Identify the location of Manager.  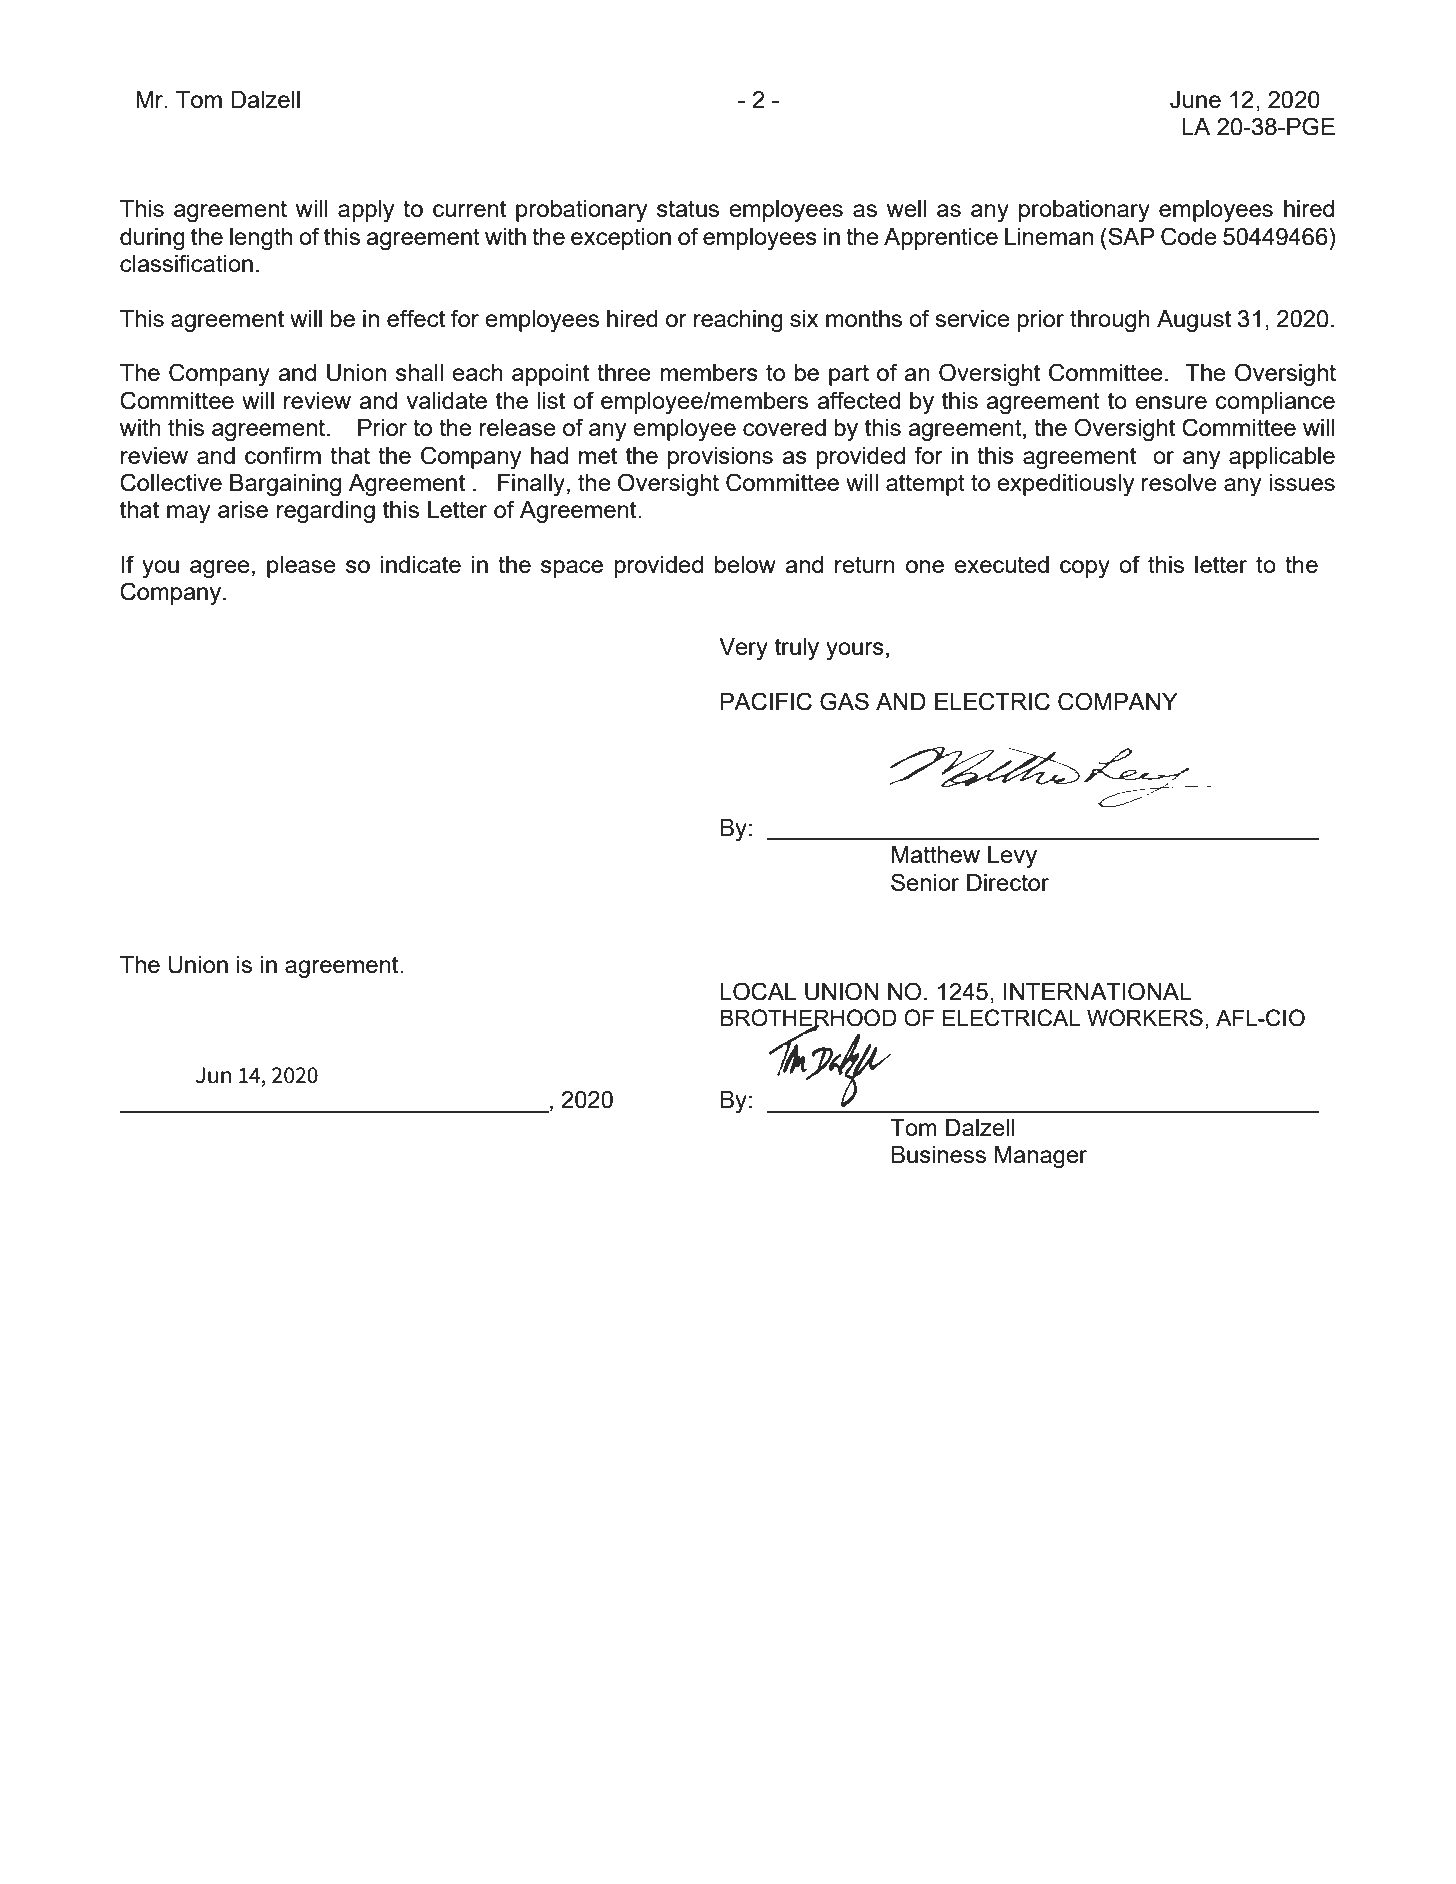
(1041, 1157).
